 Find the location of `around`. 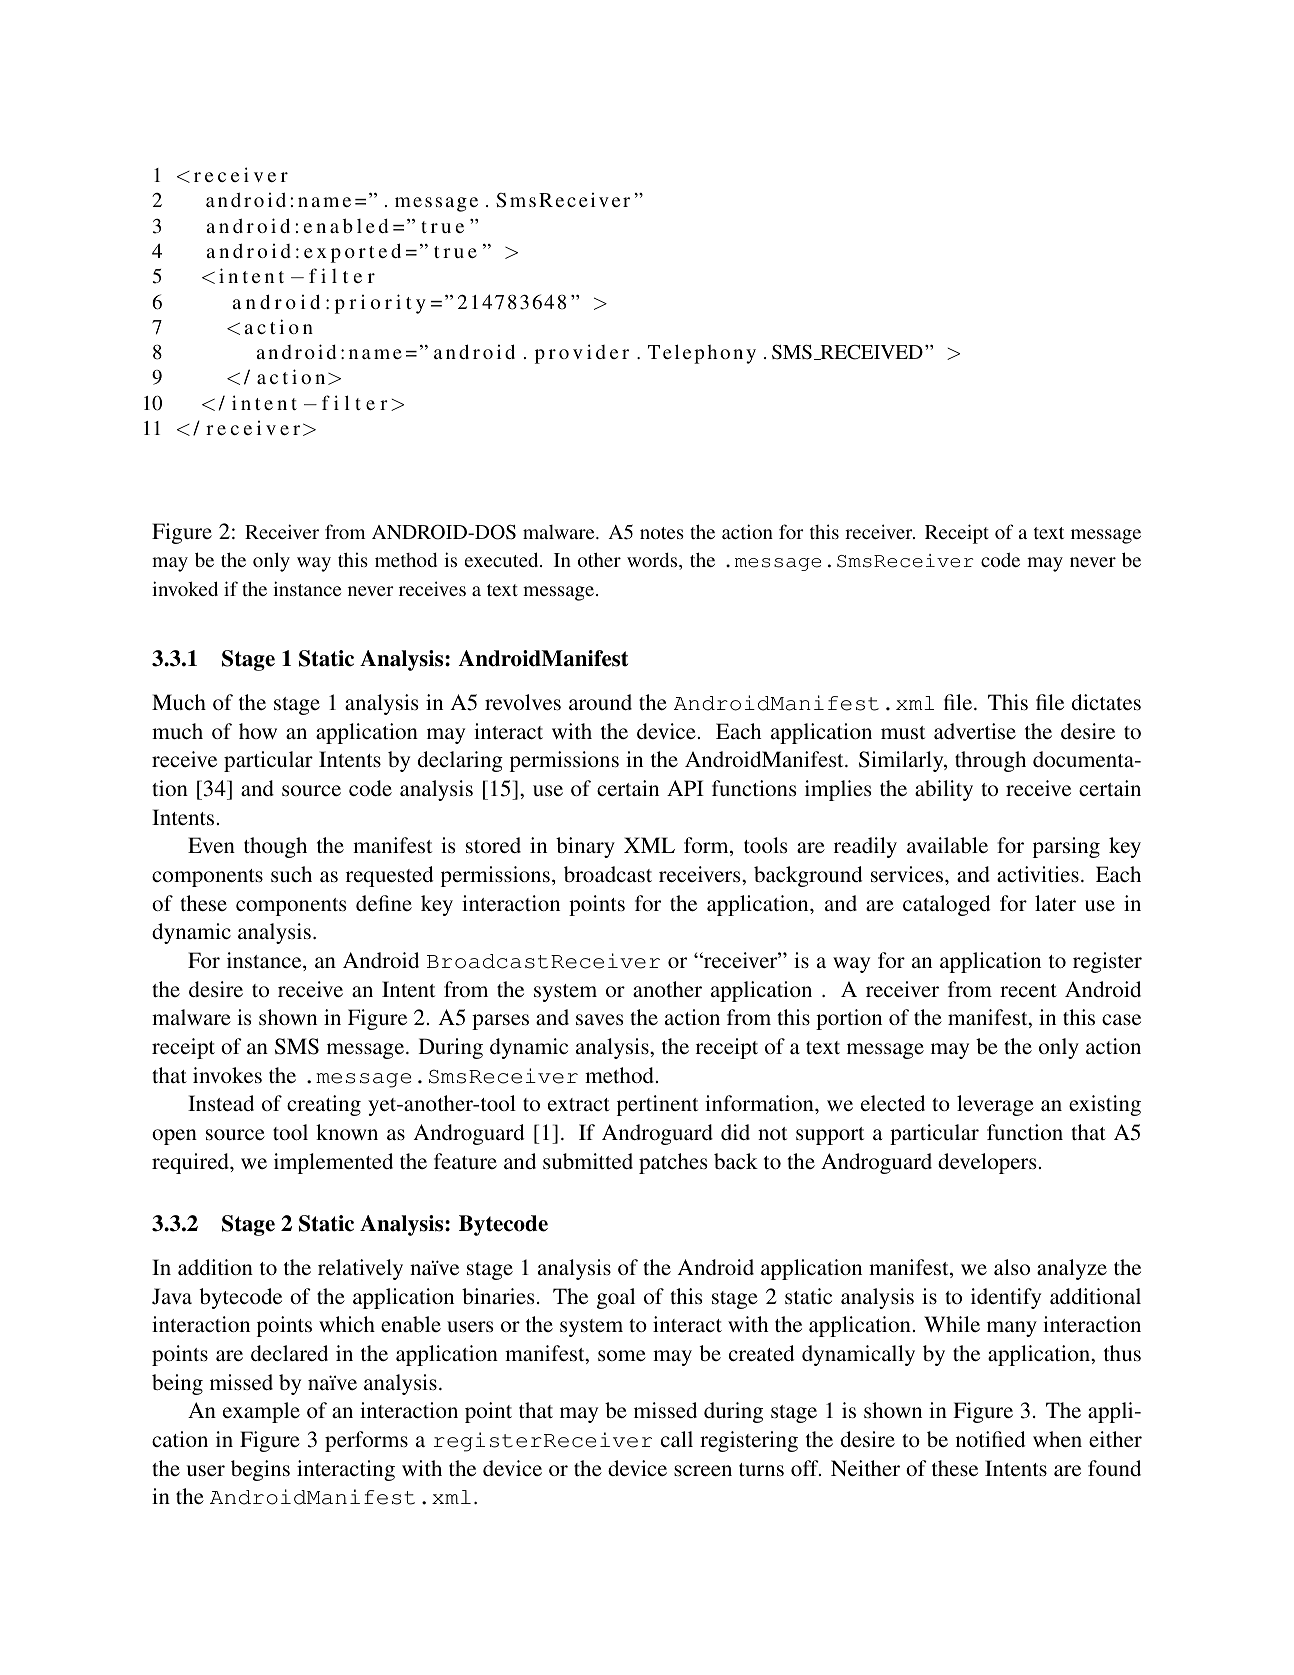

around is located at coordinates (600, 702).
